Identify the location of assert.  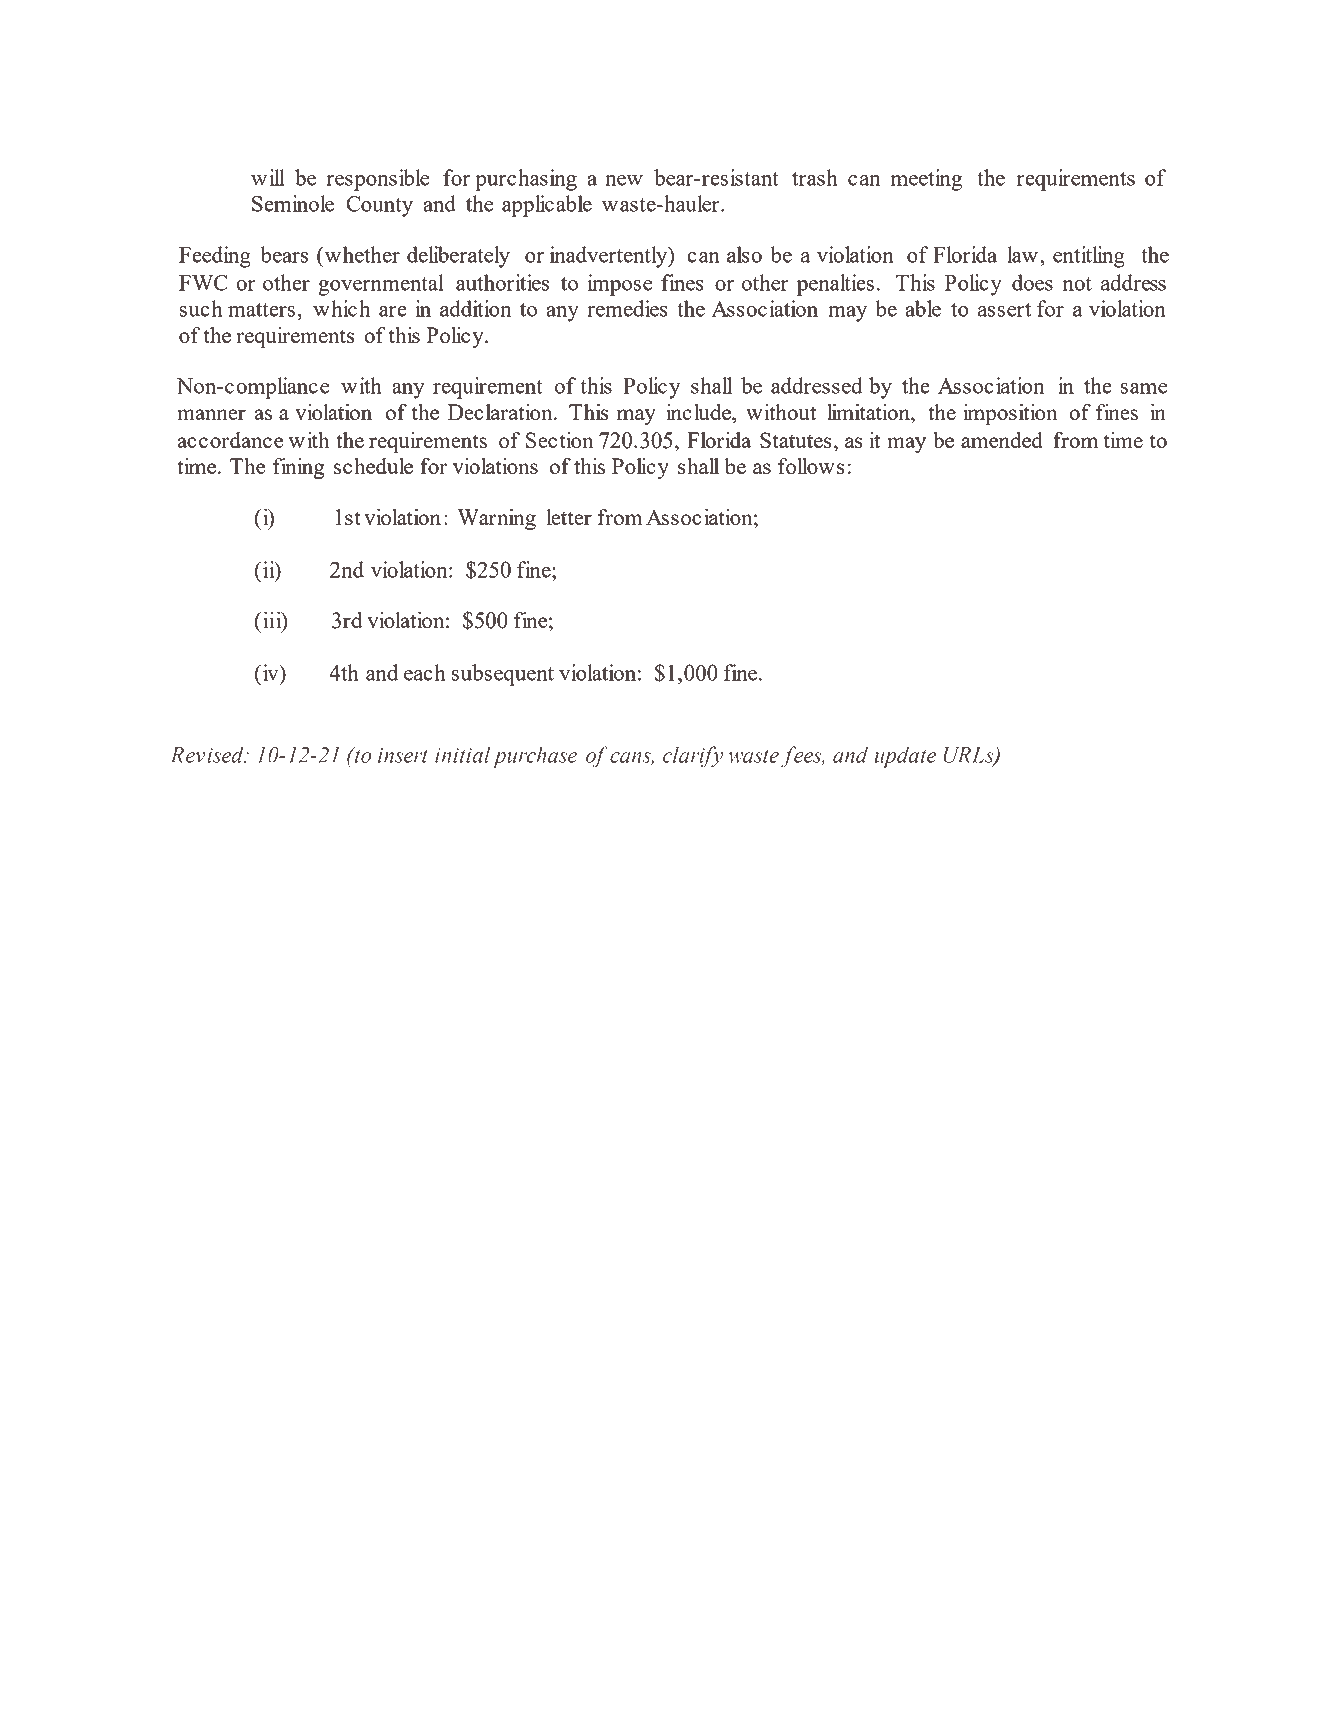
(1004, 310).
